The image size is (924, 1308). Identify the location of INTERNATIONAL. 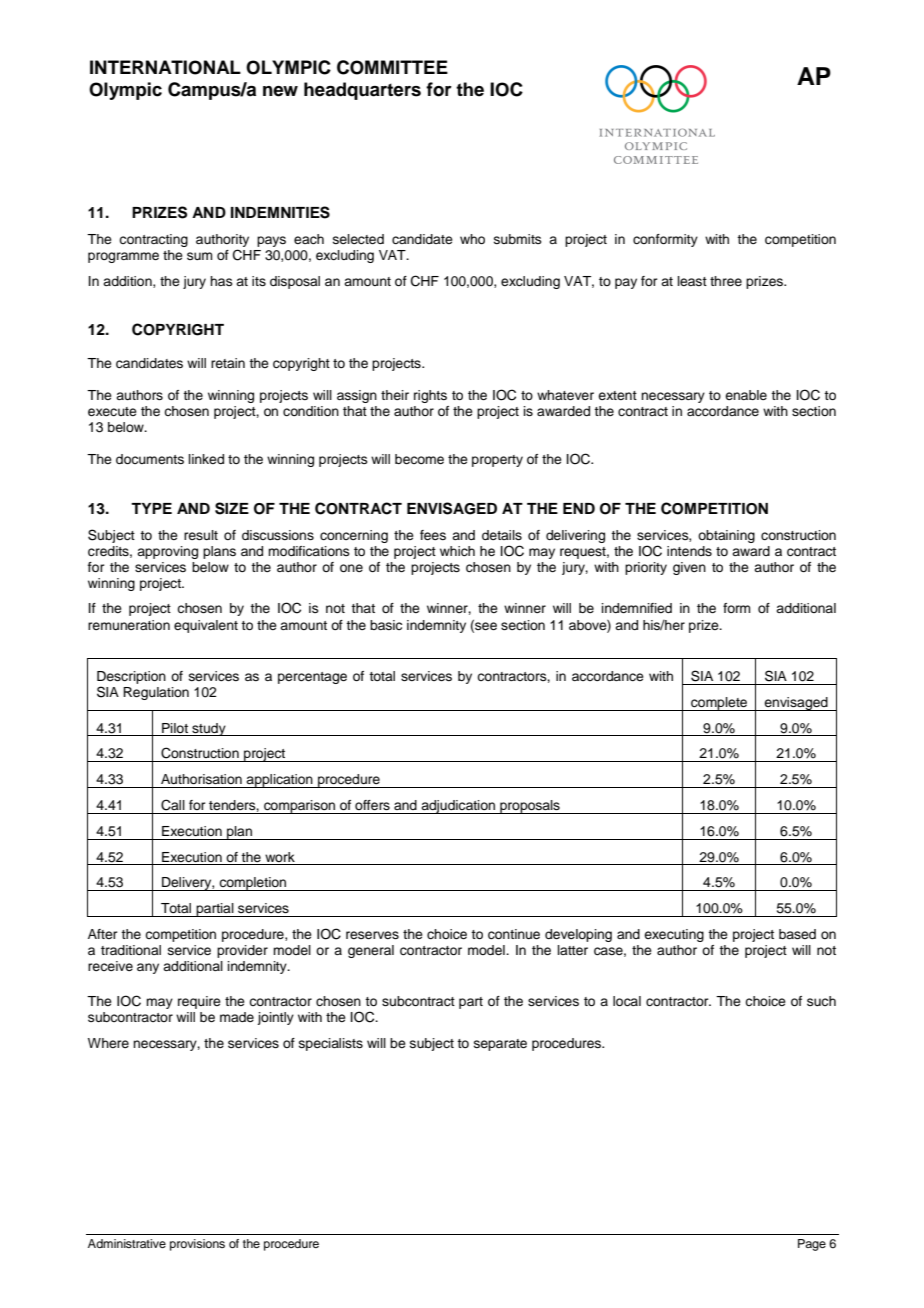
(165, 67).
